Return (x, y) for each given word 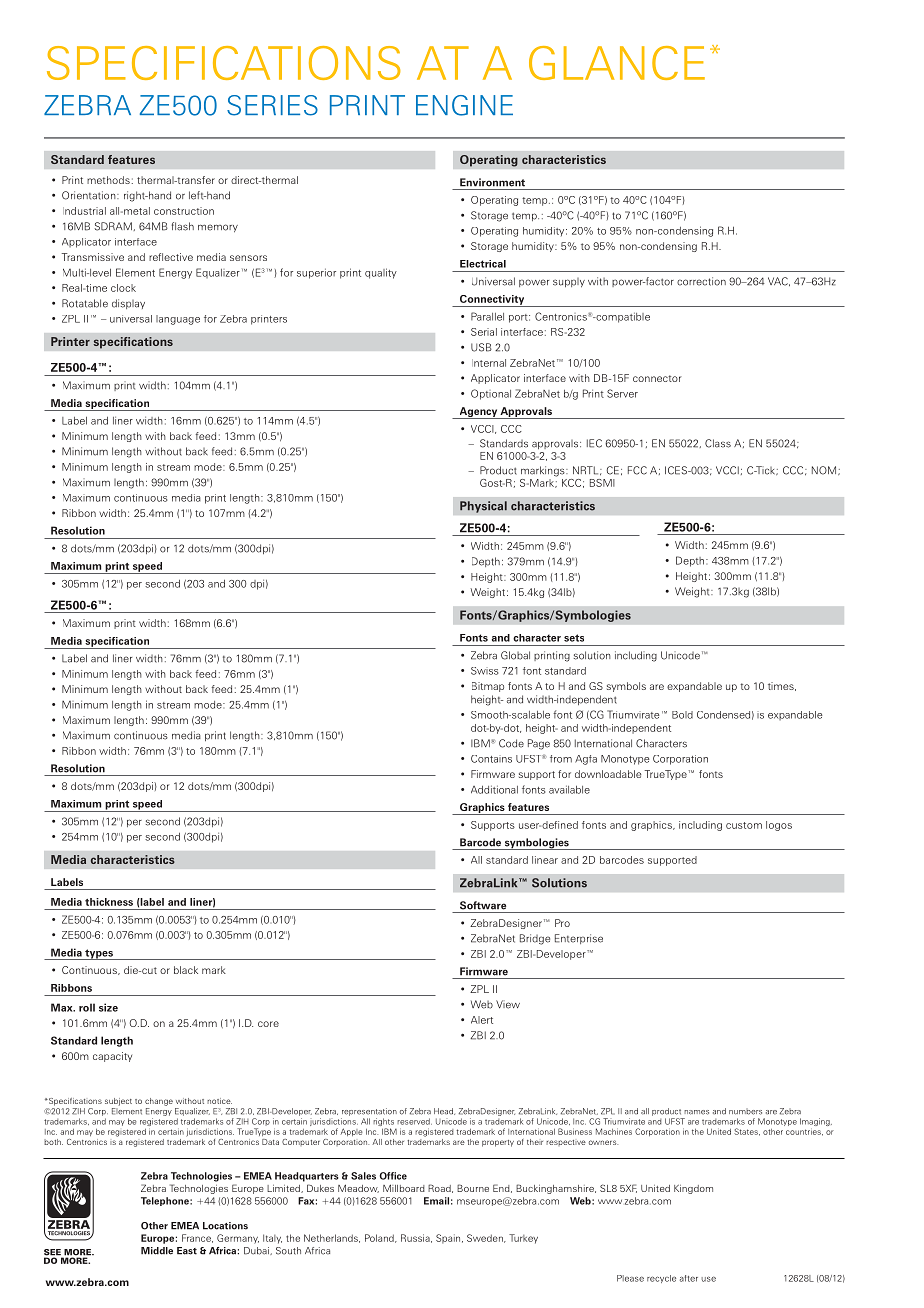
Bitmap (488, 687)
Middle (157, 1251)
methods (108, 180)
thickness (109, 902)
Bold (682, 715)
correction (701, 281)
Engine (464, 105)
